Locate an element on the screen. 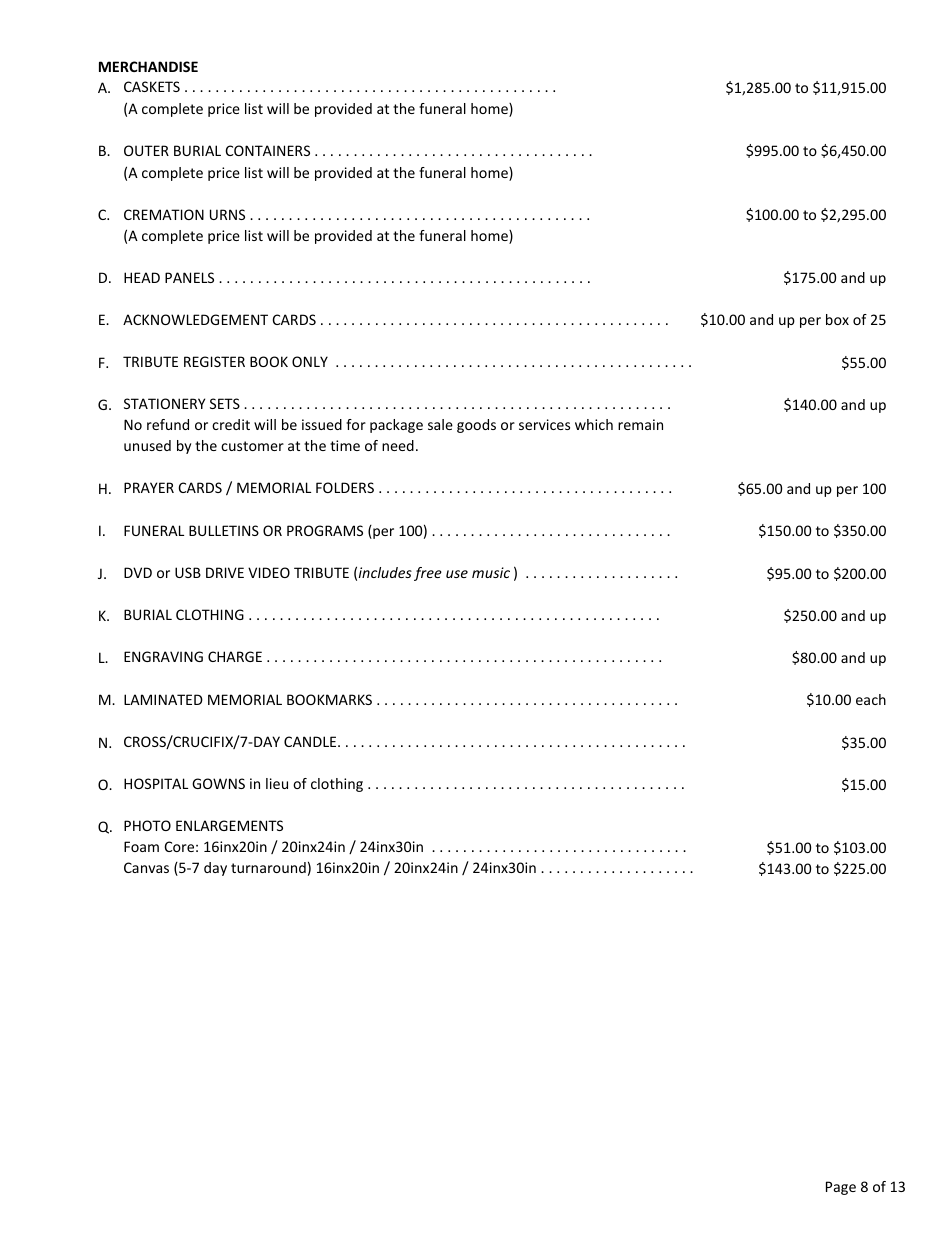  customer is located at coordinates (252, 446).
